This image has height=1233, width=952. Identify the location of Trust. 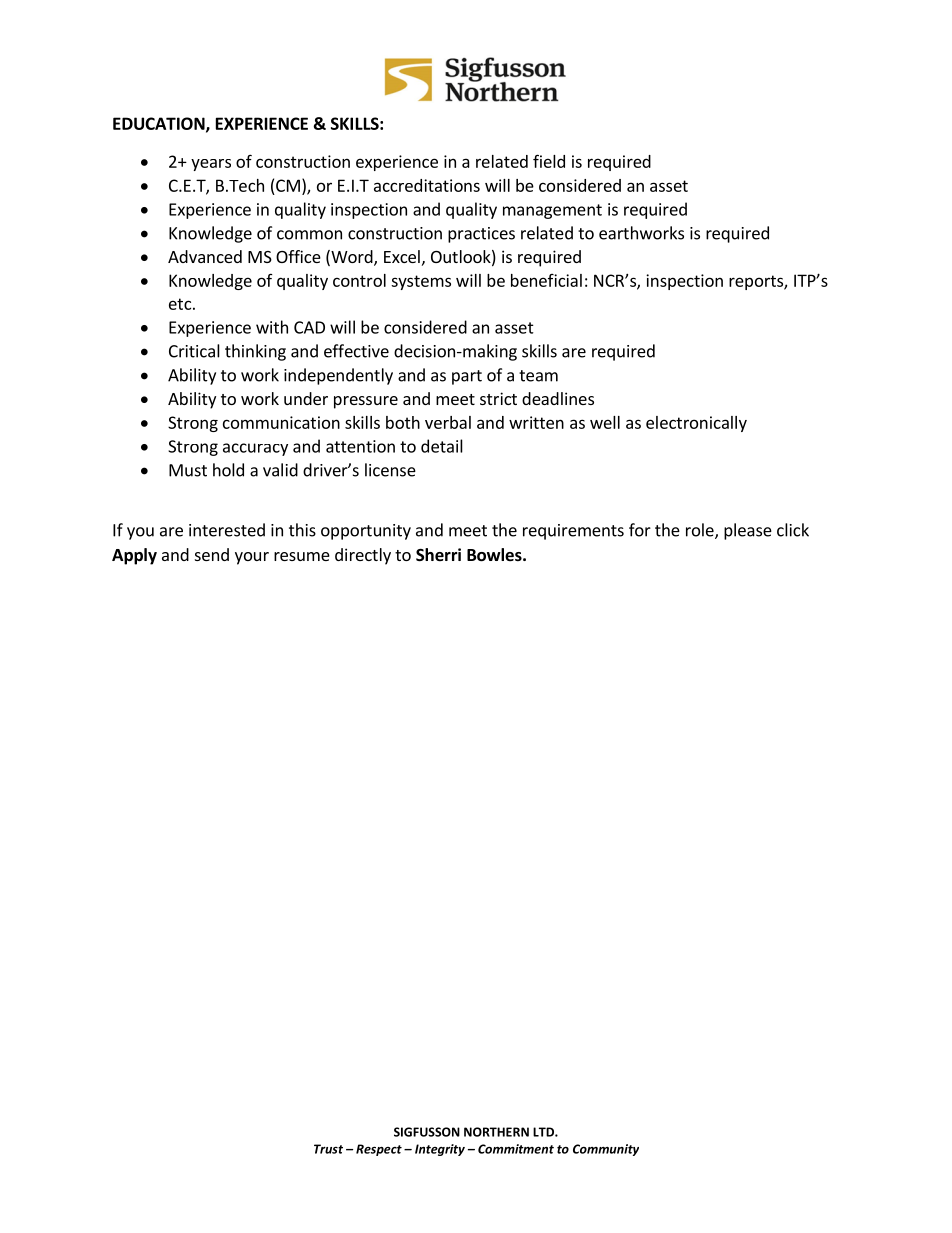
(328, 1149).
